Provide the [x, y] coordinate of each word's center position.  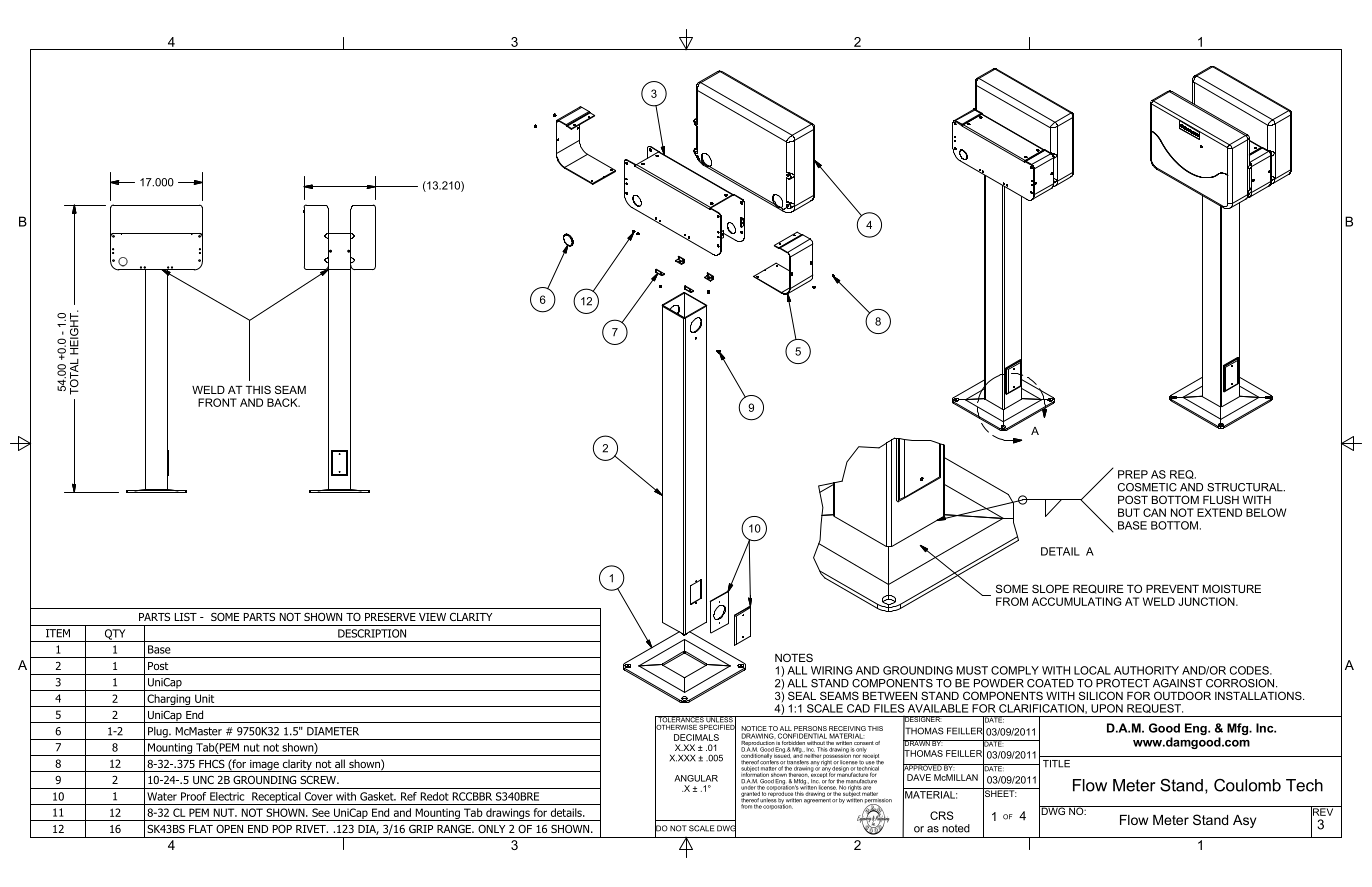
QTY [115, 635]
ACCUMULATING [1076, 601]
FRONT [217, 402]
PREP [1133, 474]
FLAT [201, 829]
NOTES [794, 657]
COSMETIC [1147, 487]
